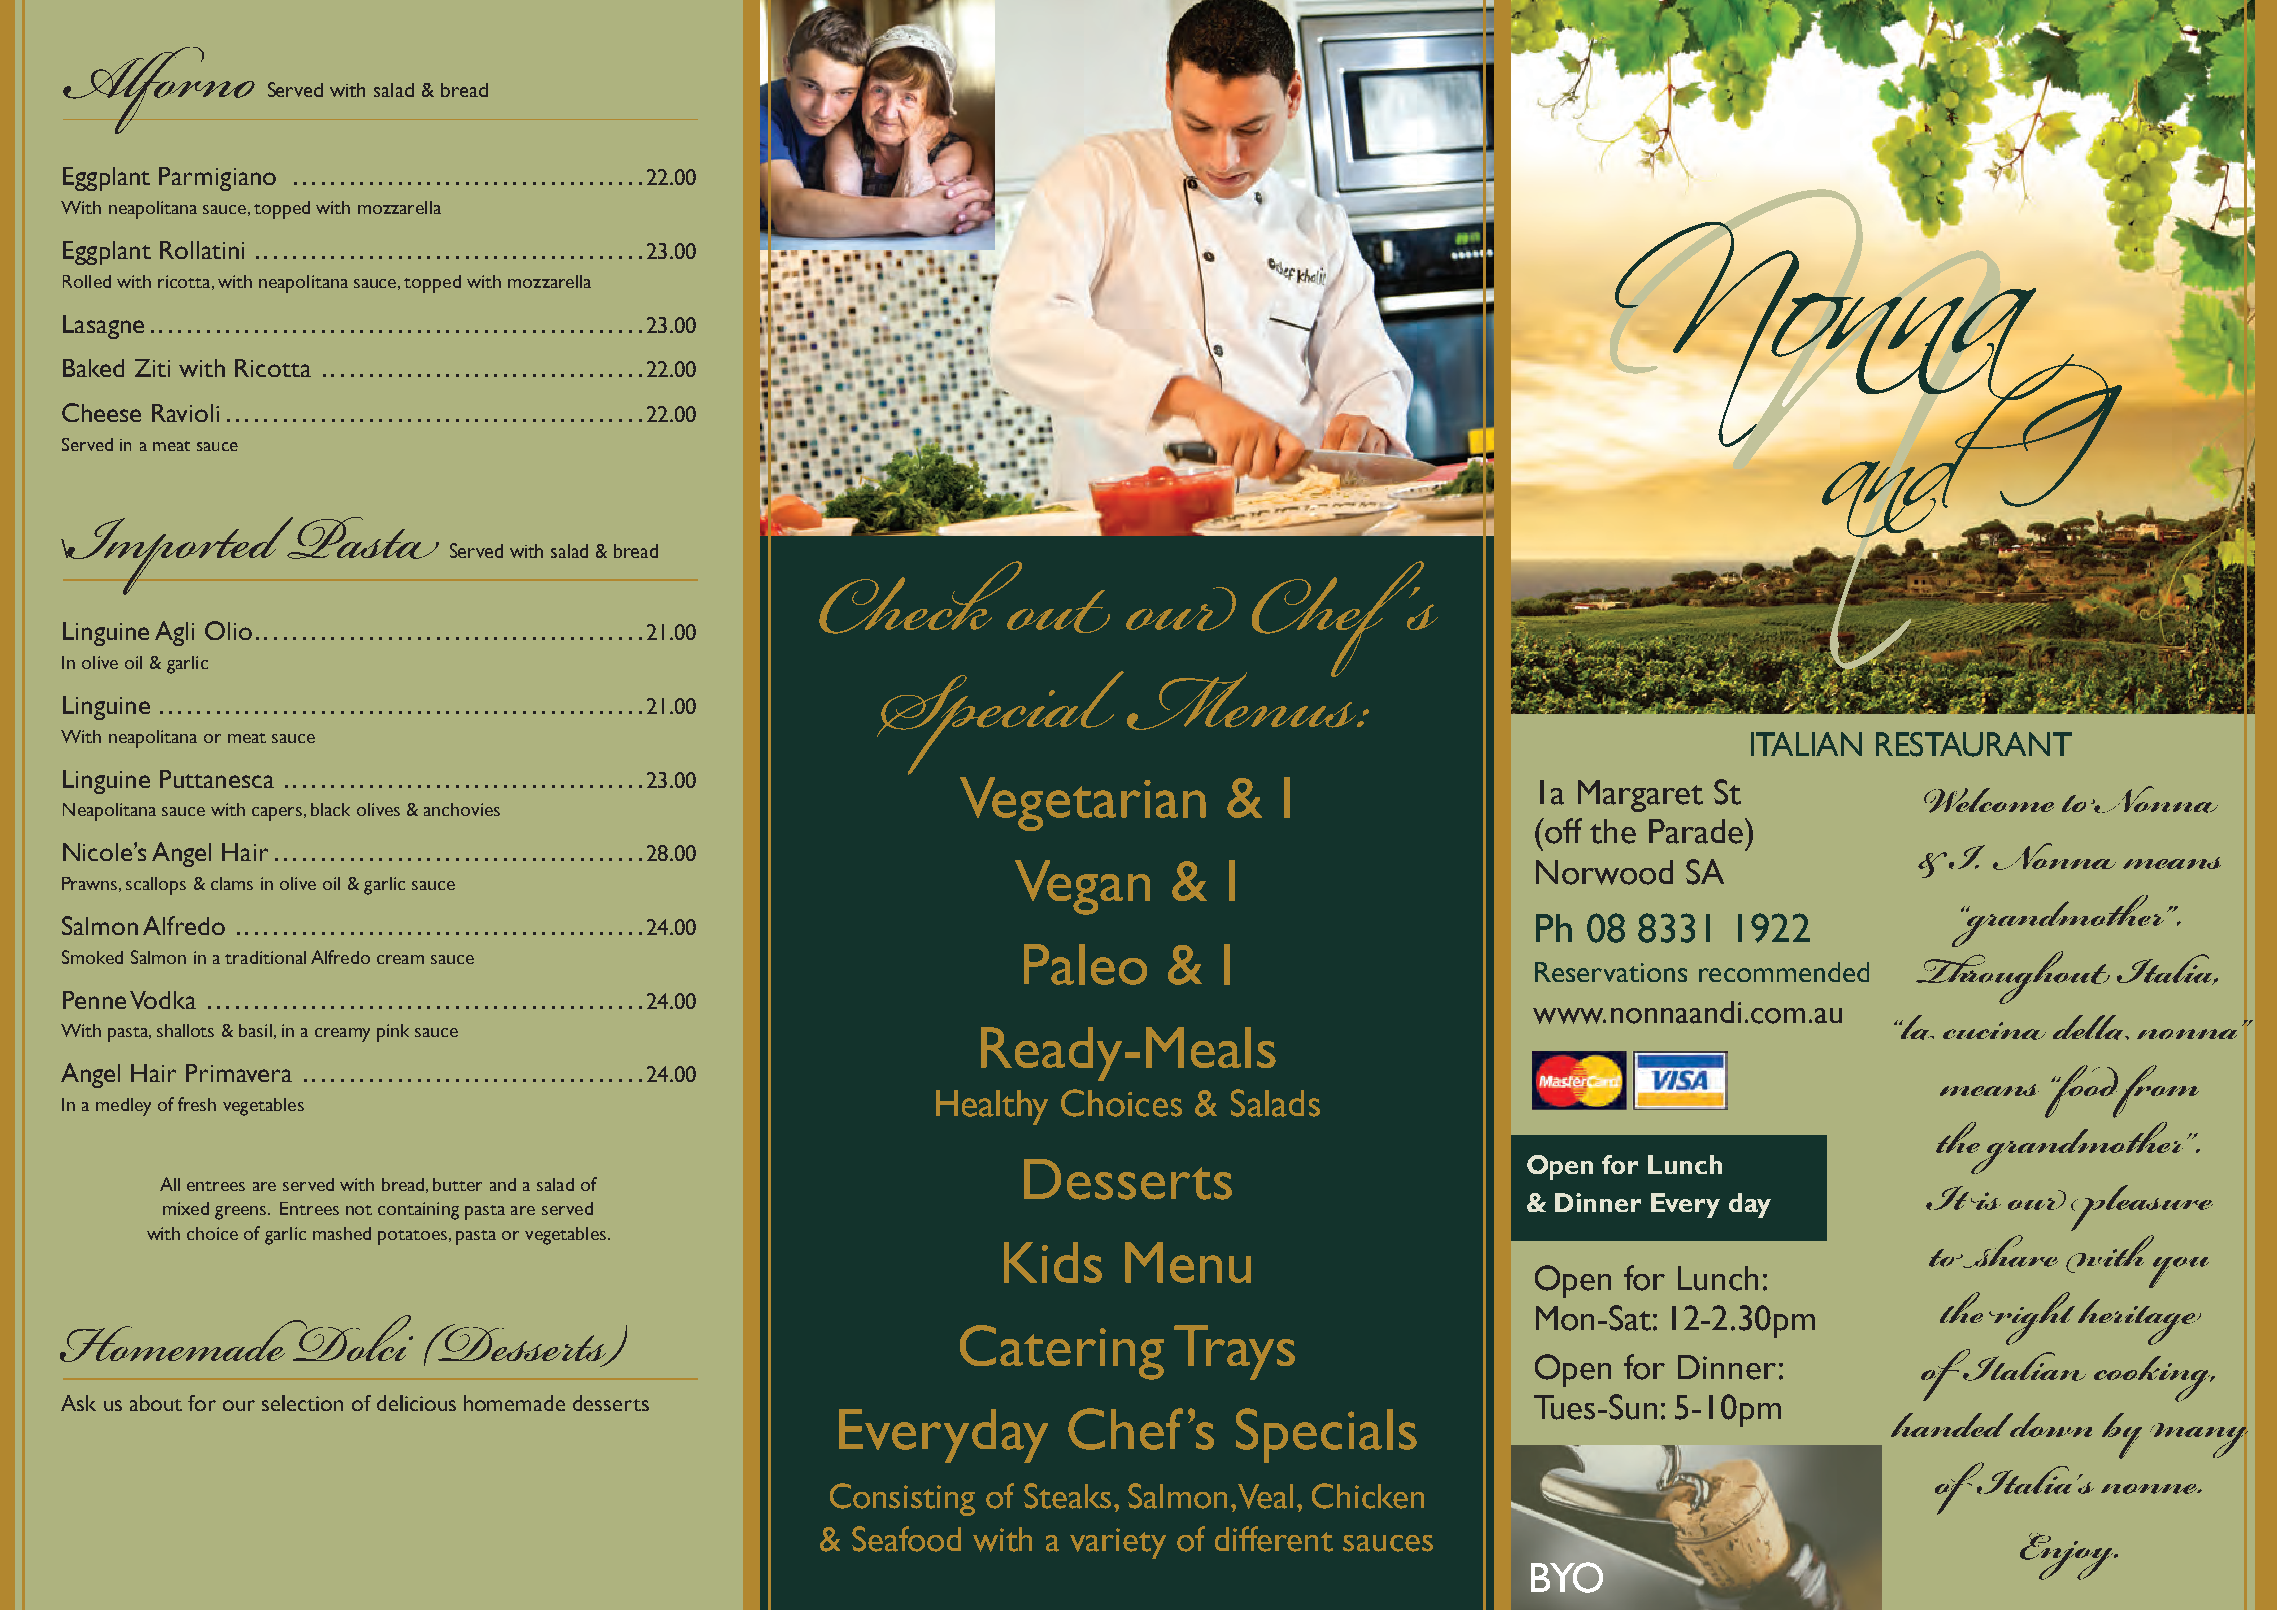 Image resolution: width=2277 pixels, height=1610 pixels. Describe the element at coordinates (1989, 800) in the page. I see `Welcome` at that location.
